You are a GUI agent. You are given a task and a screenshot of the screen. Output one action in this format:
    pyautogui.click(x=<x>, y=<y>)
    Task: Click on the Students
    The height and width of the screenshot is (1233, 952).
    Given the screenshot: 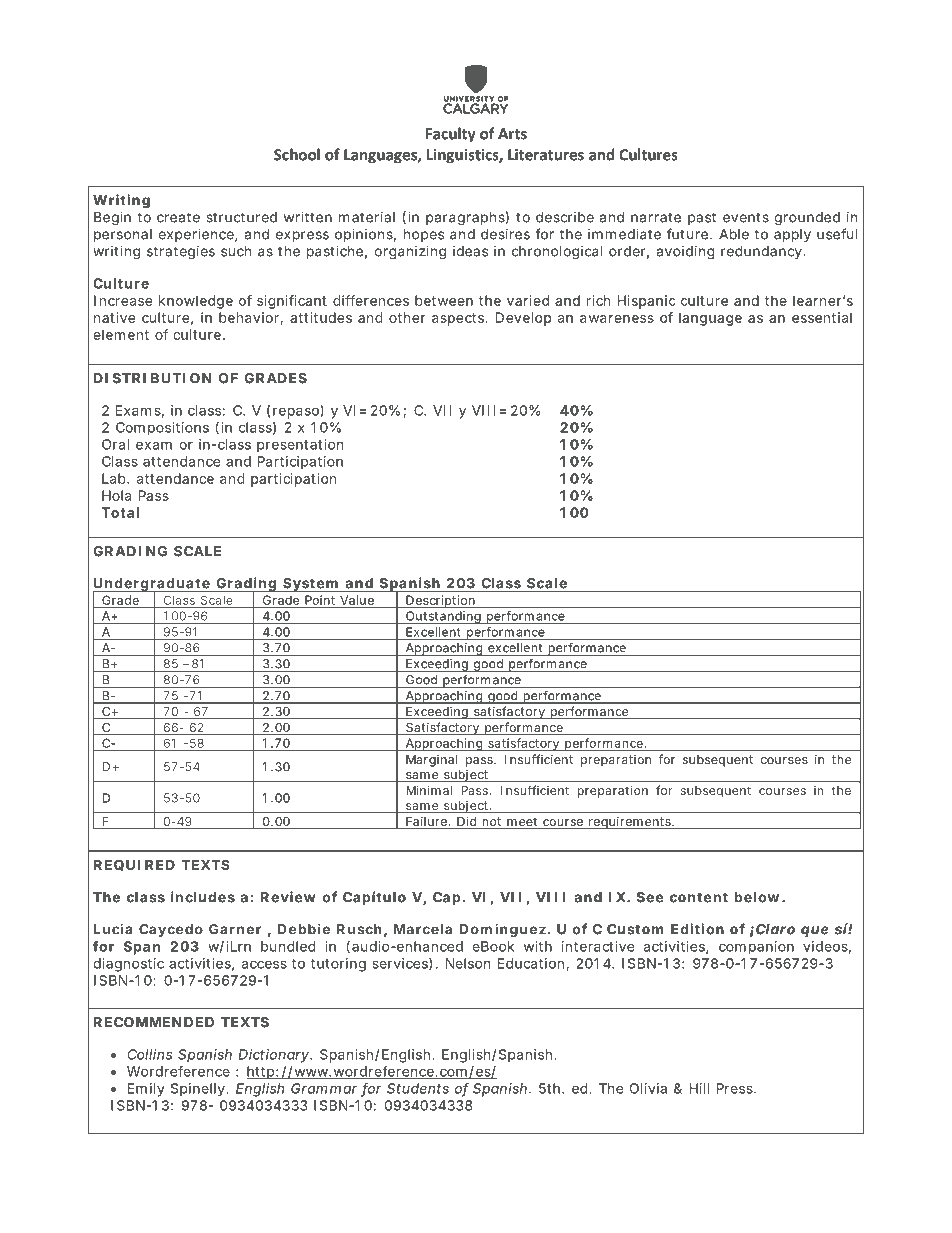 What is the action you would take?
    pyautogui.click(x=418, y=1088)
